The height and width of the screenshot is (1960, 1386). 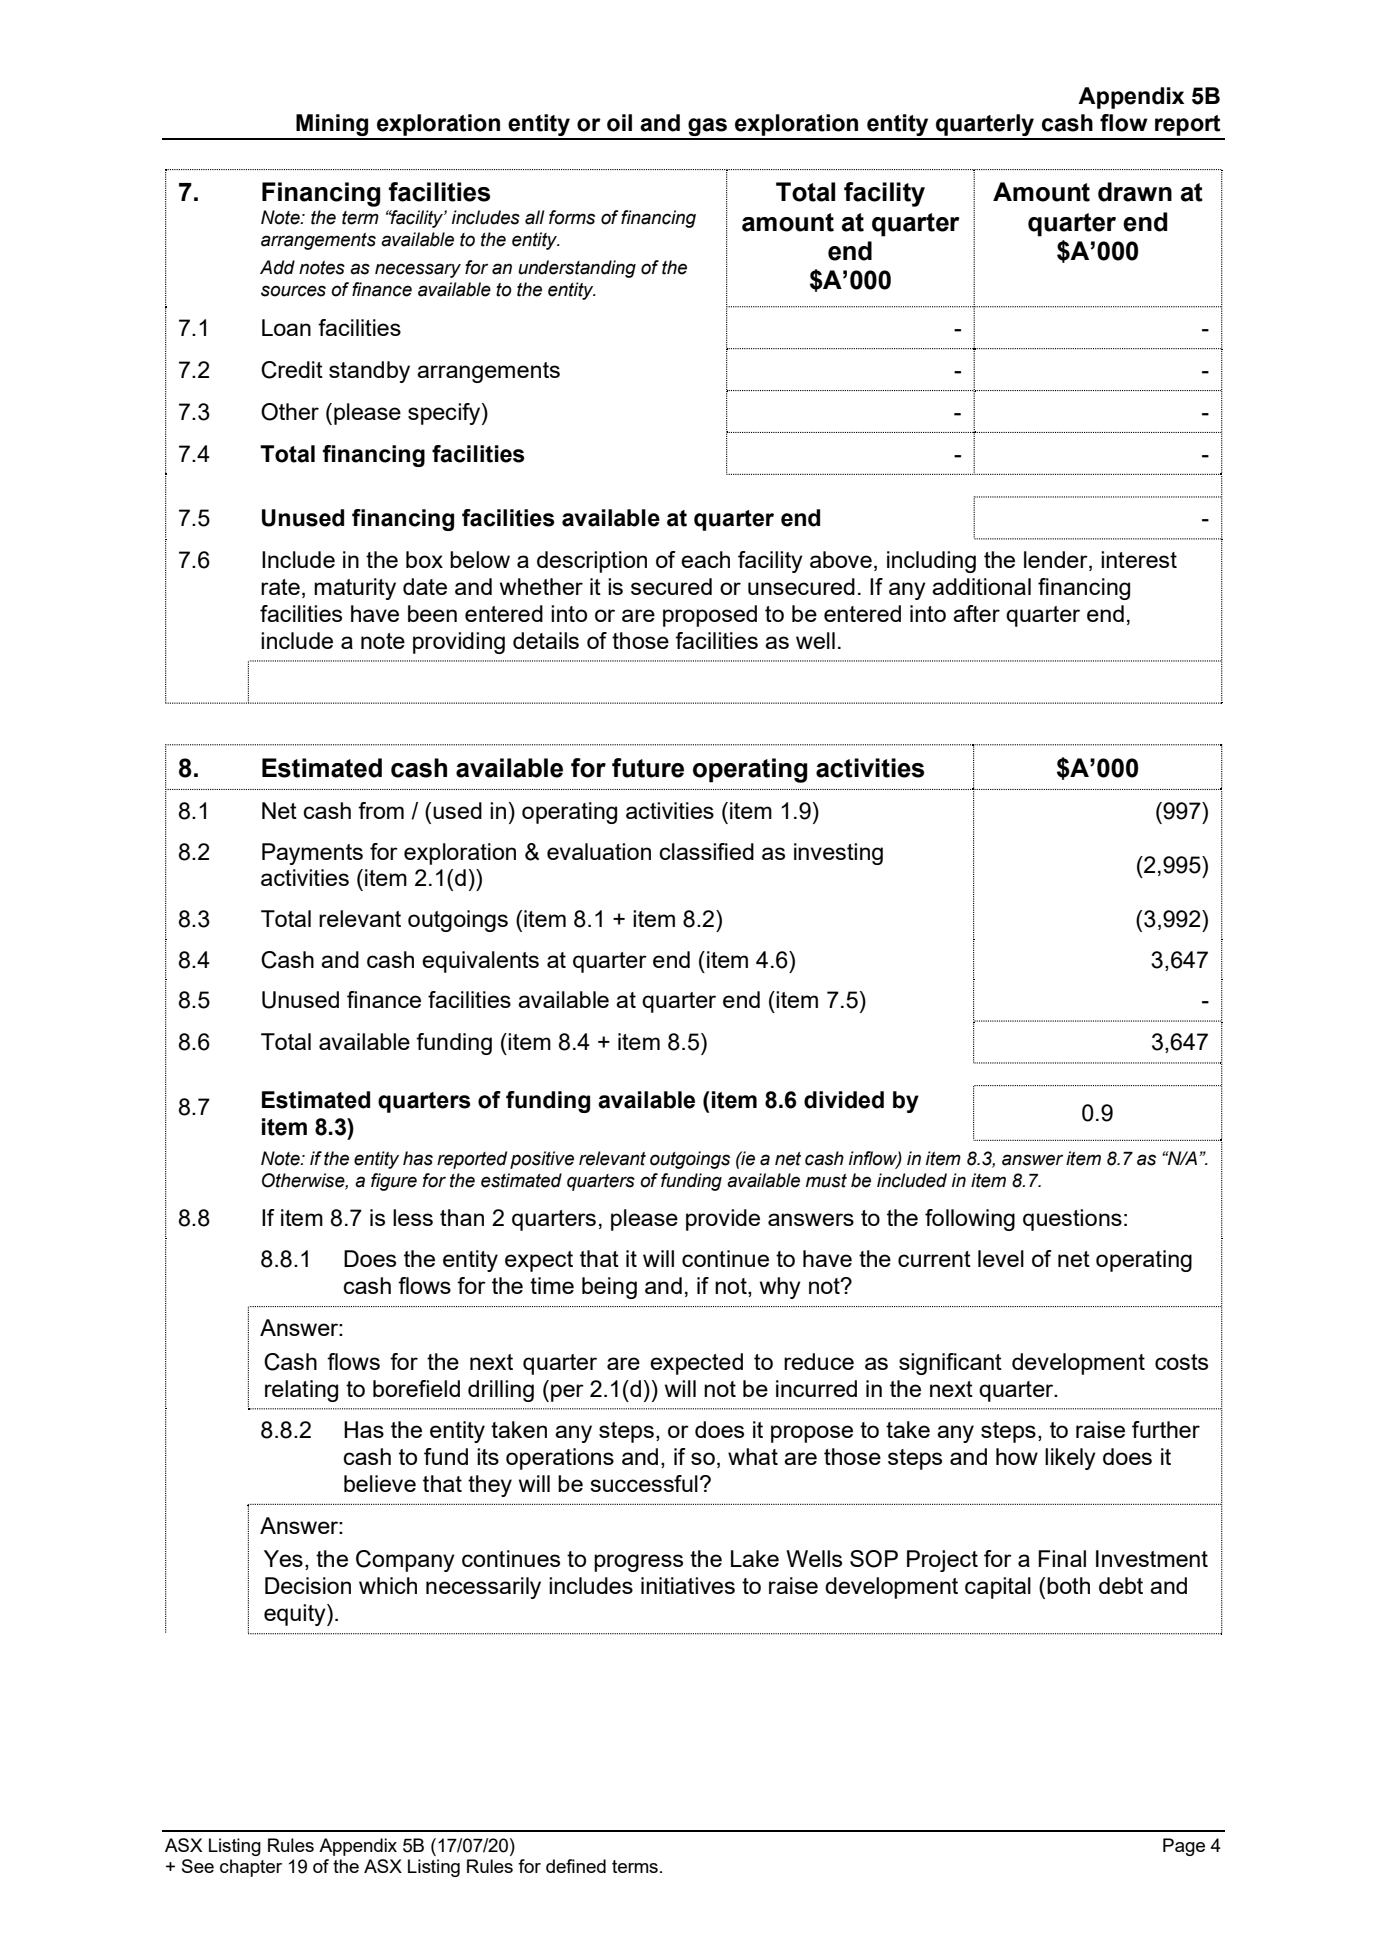 What do you see at coordinates (576, 1866) in the screenshot?
I see `defined` at bounding box center [576, 1866].
